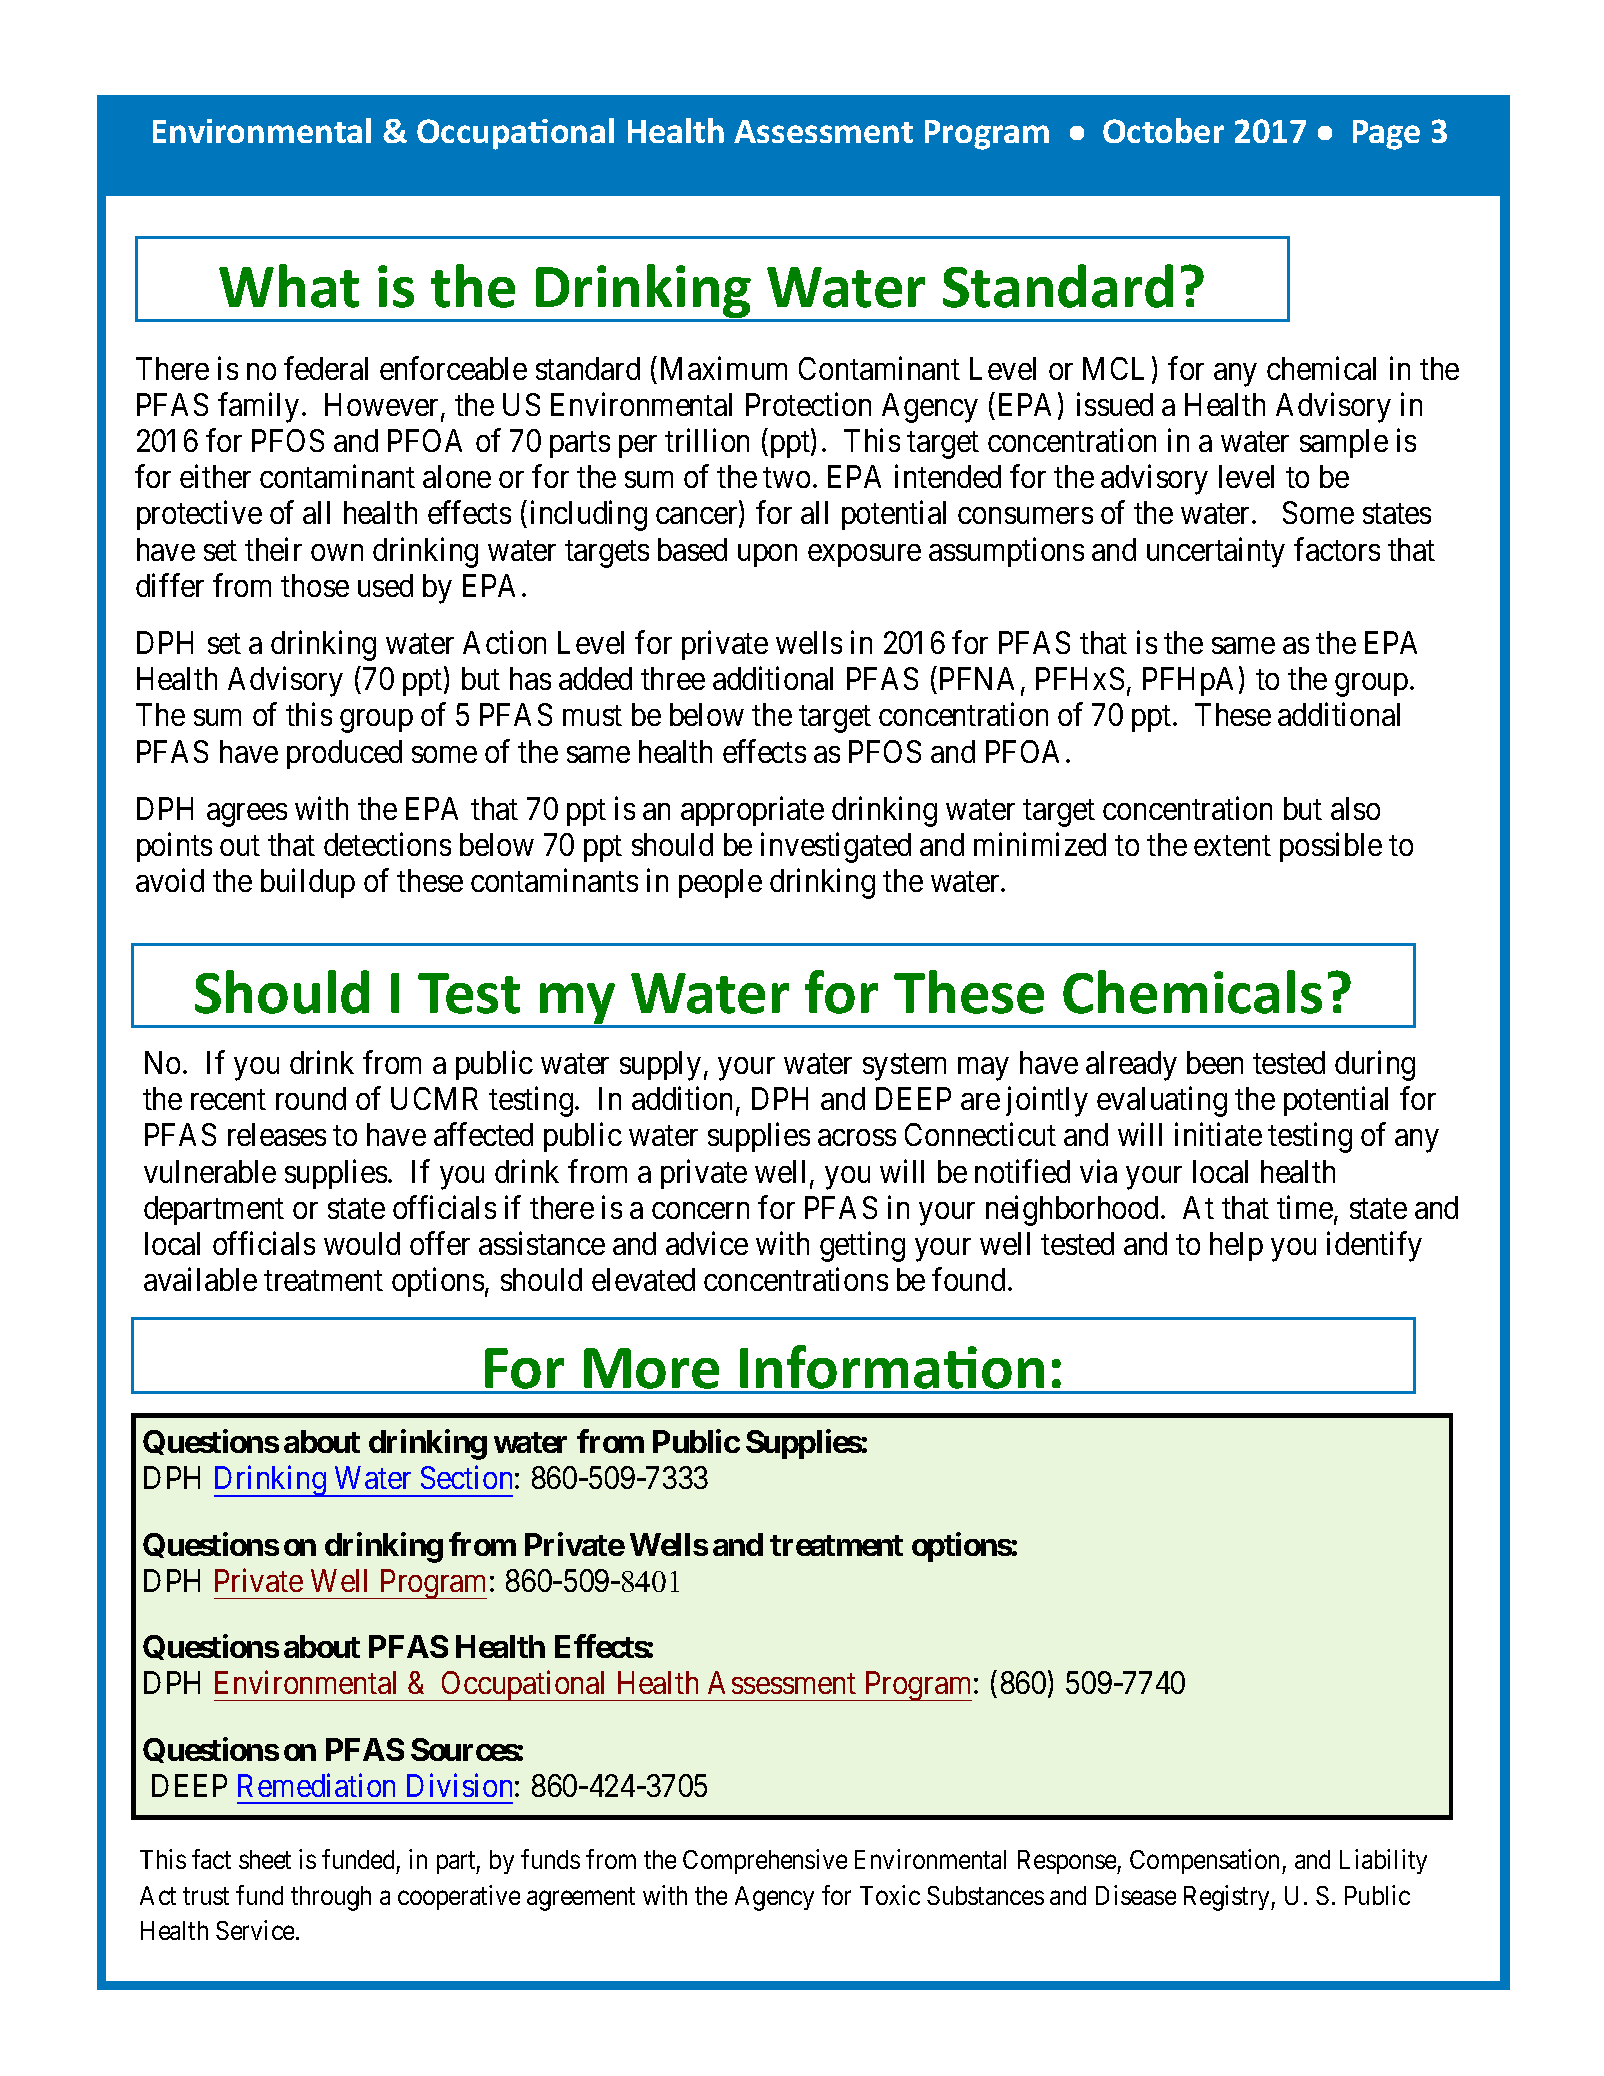 The image size is (1604, 2076). Describe the element at coordinates (660, 1066) in the screenshot. I see `supply` at that location.
